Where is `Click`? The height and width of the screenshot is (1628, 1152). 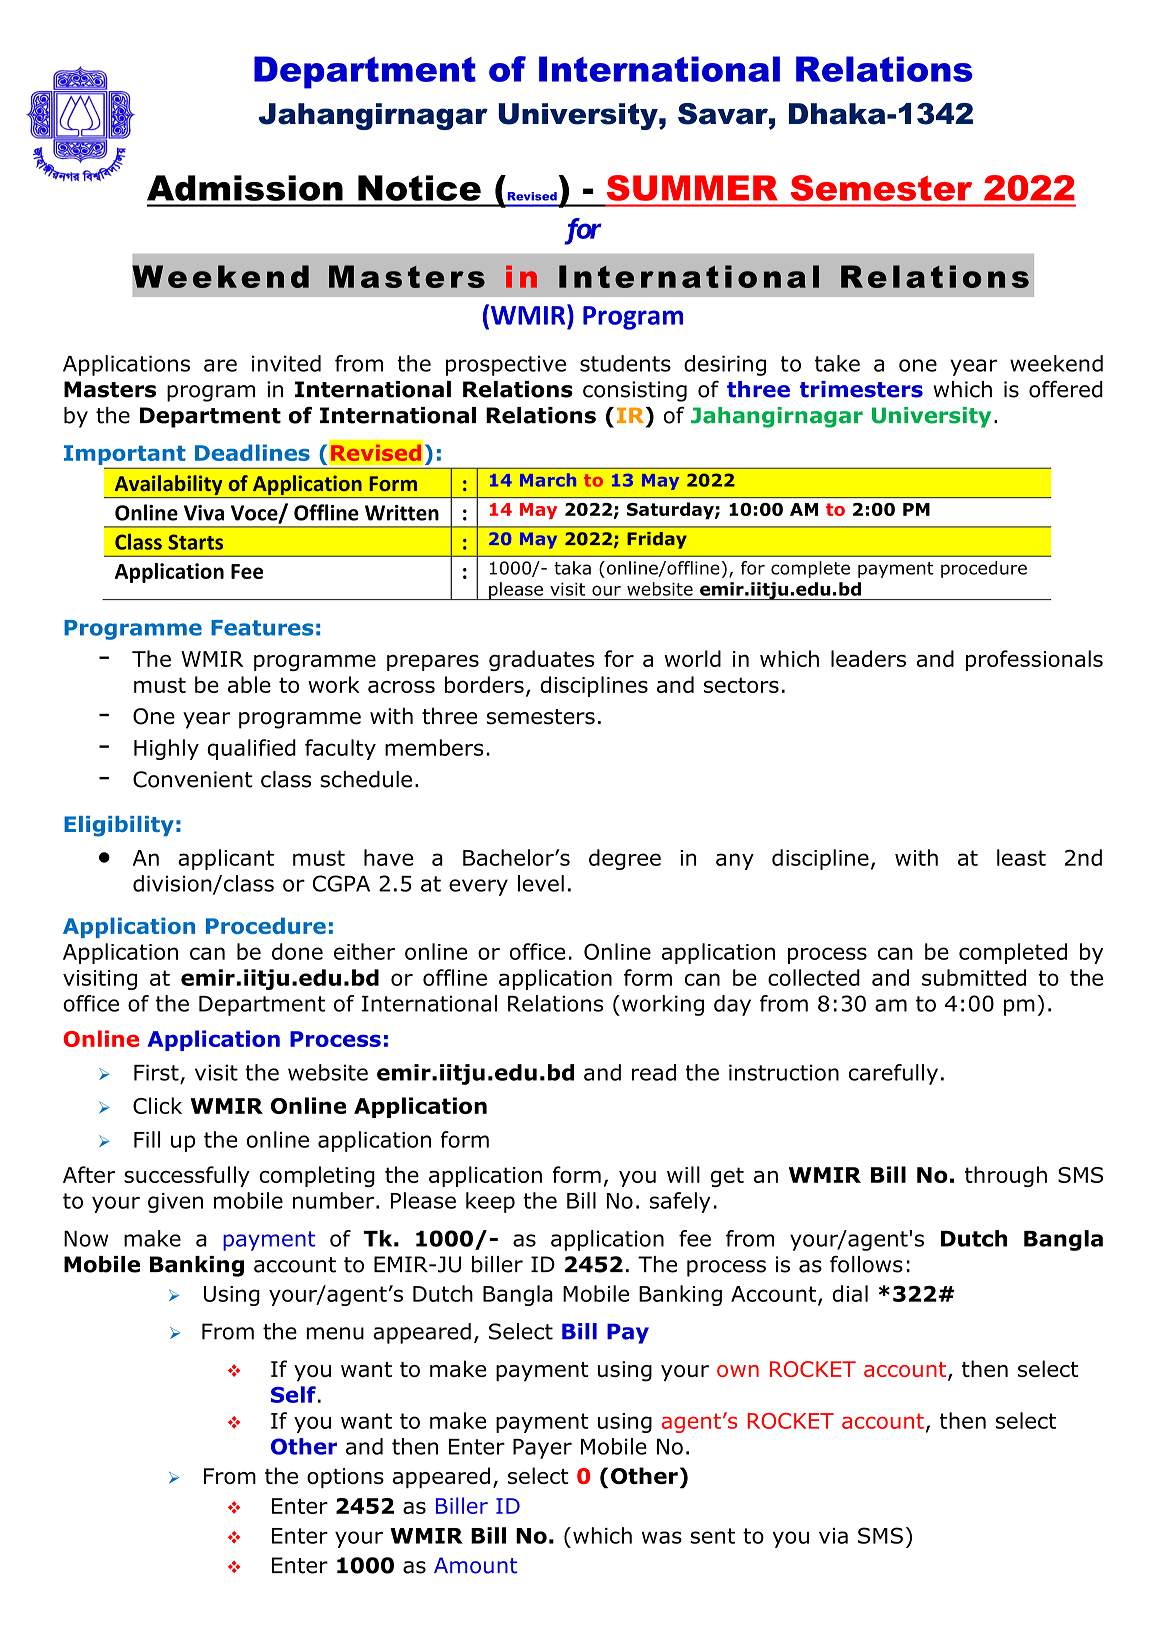
Click is located at coordinates (157, 1105).
